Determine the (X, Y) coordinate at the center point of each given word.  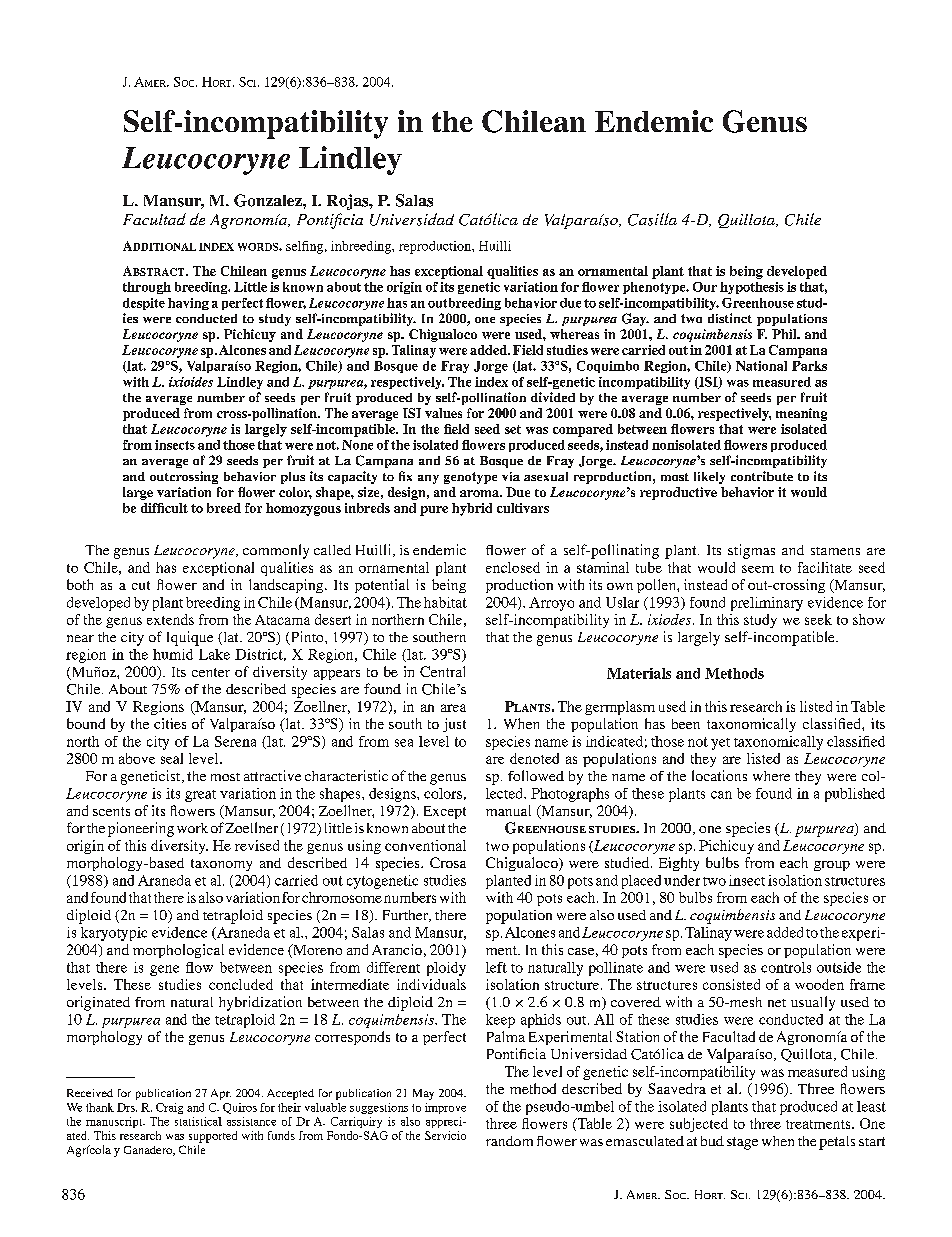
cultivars (523, 508)
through (147, 288)
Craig (169, 1108)
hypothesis (752, 288)
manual (508, 810)
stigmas (751, 551)
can (721, 795)
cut (141, 585)
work (192, 828)
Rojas (349, 202)
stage (742, 1143)
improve (445, 1108)
